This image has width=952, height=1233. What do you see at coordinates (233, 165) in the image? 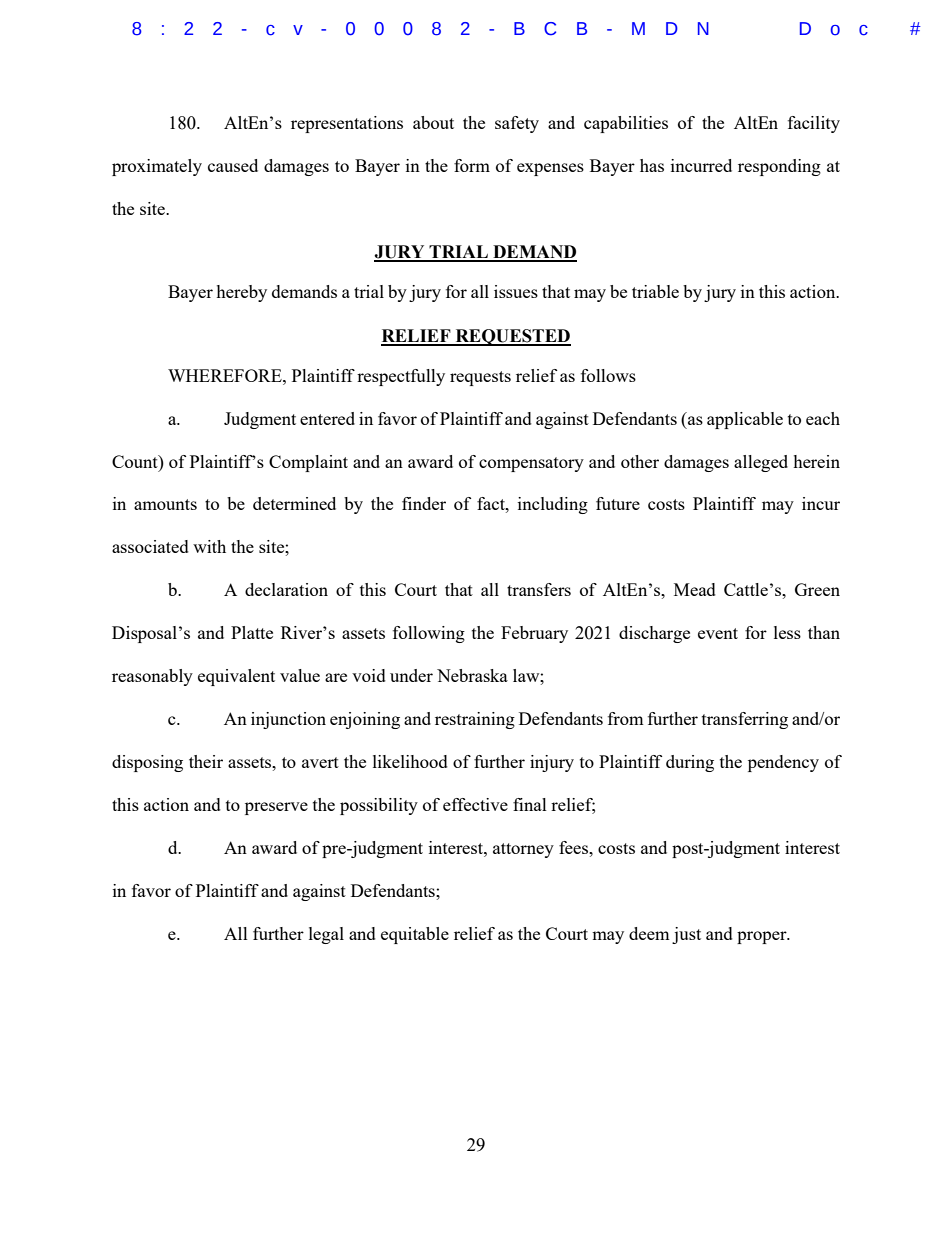
I see `caused` at bounding box center [233, 165].
